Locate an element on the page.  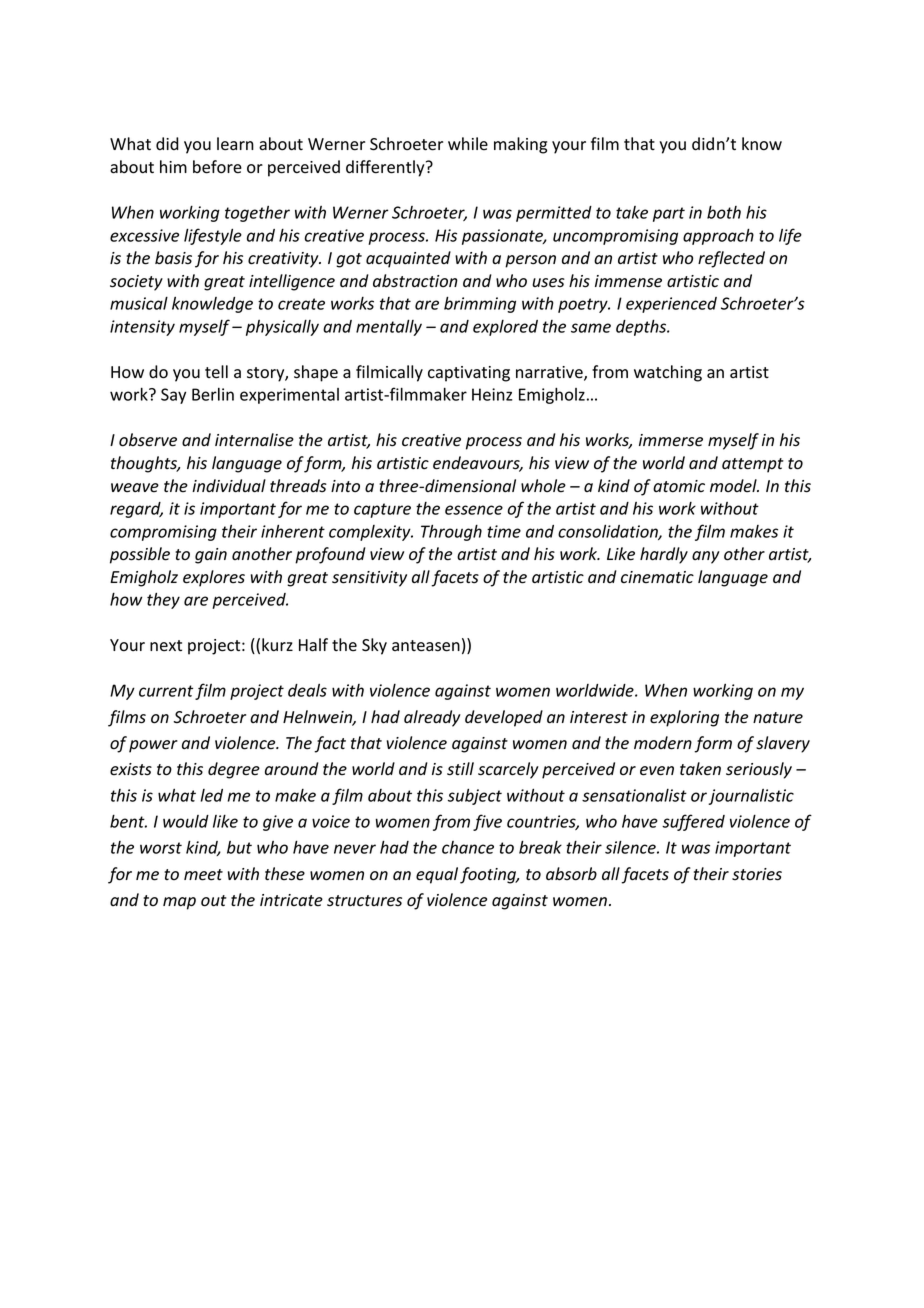
Berlin is located at coordinates (213, 394).
